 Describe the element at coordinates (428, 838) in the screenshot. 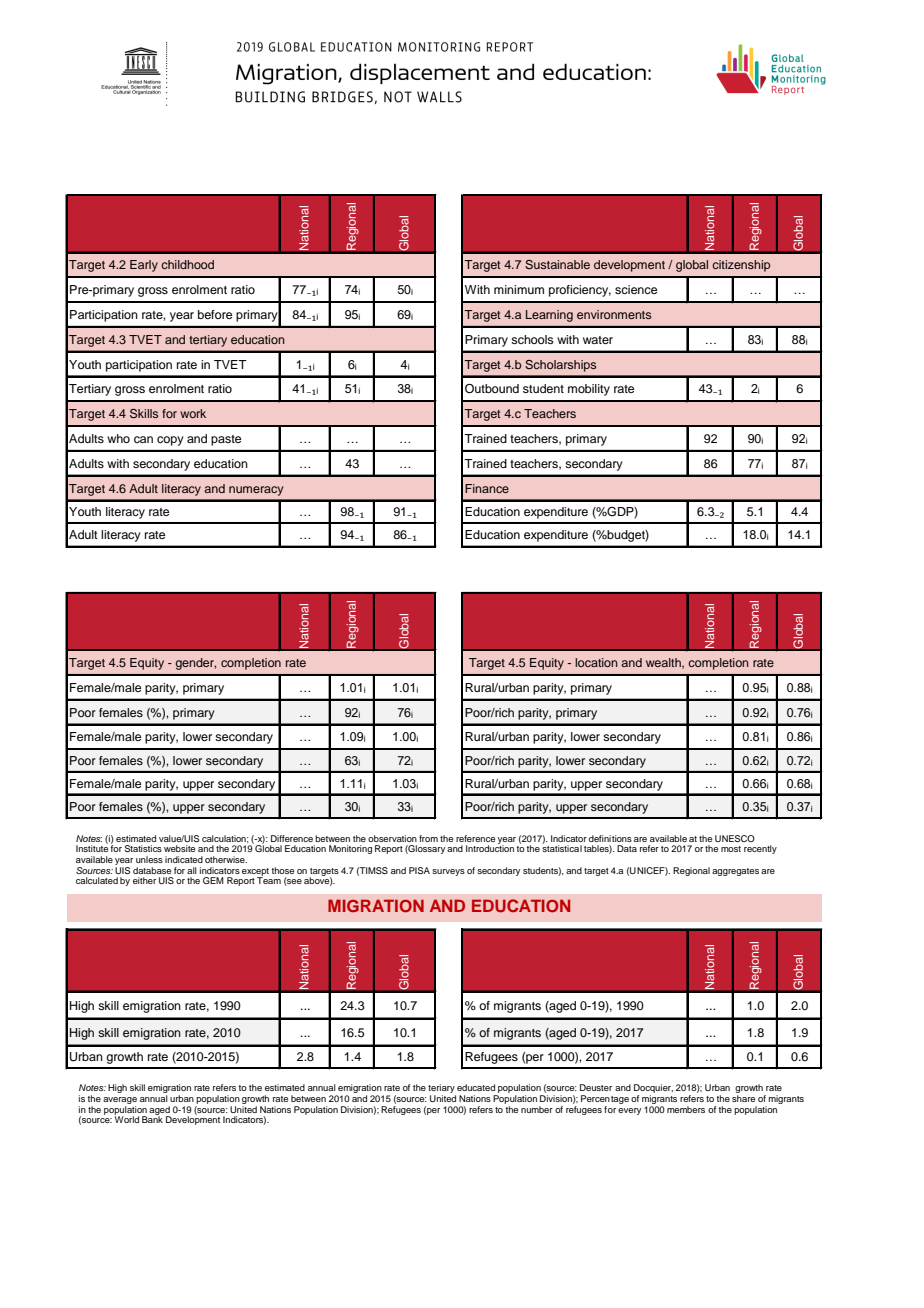

I see `from` at that location.
